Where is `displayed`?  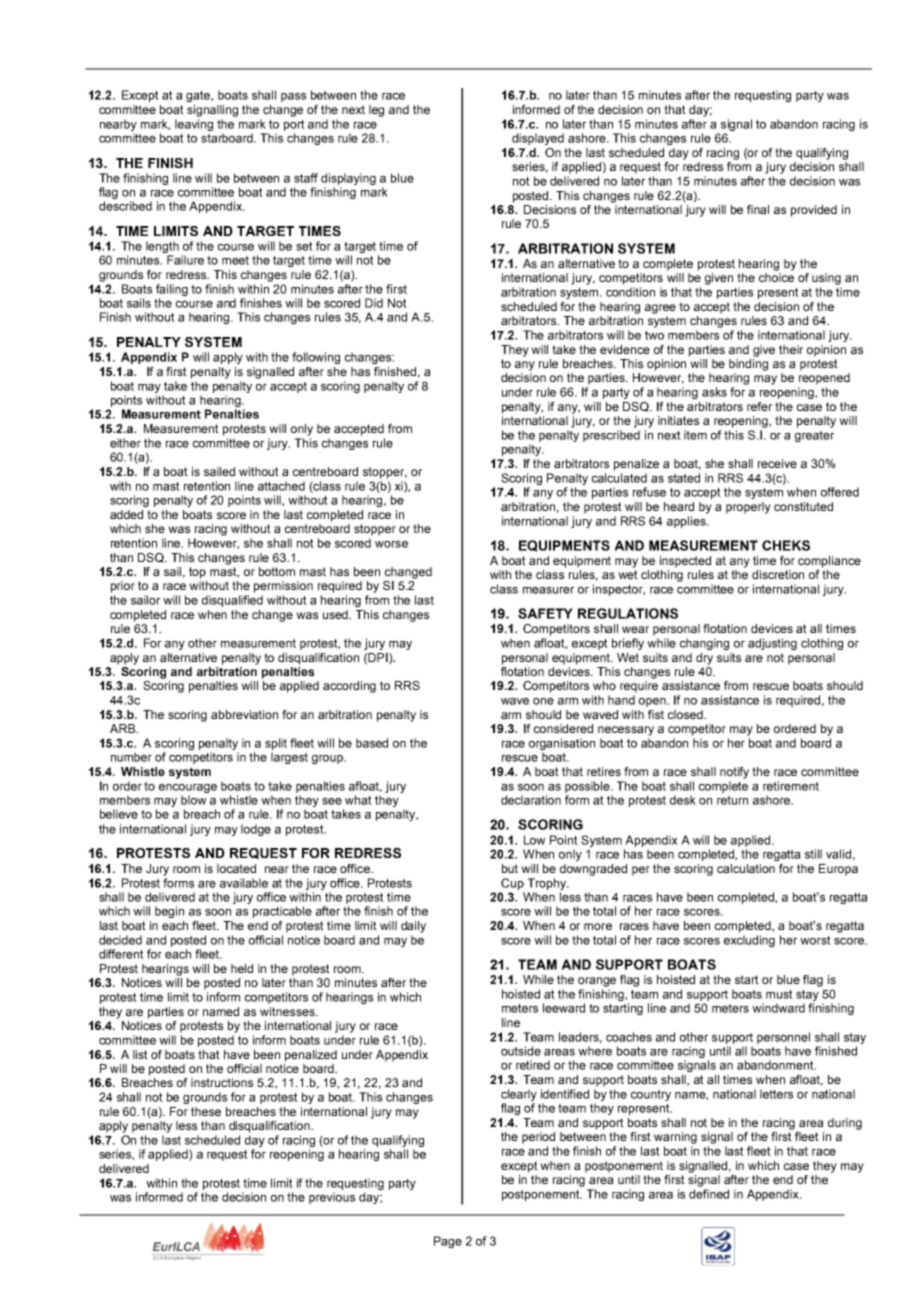
displayed is located at coordinates (538, 139).
